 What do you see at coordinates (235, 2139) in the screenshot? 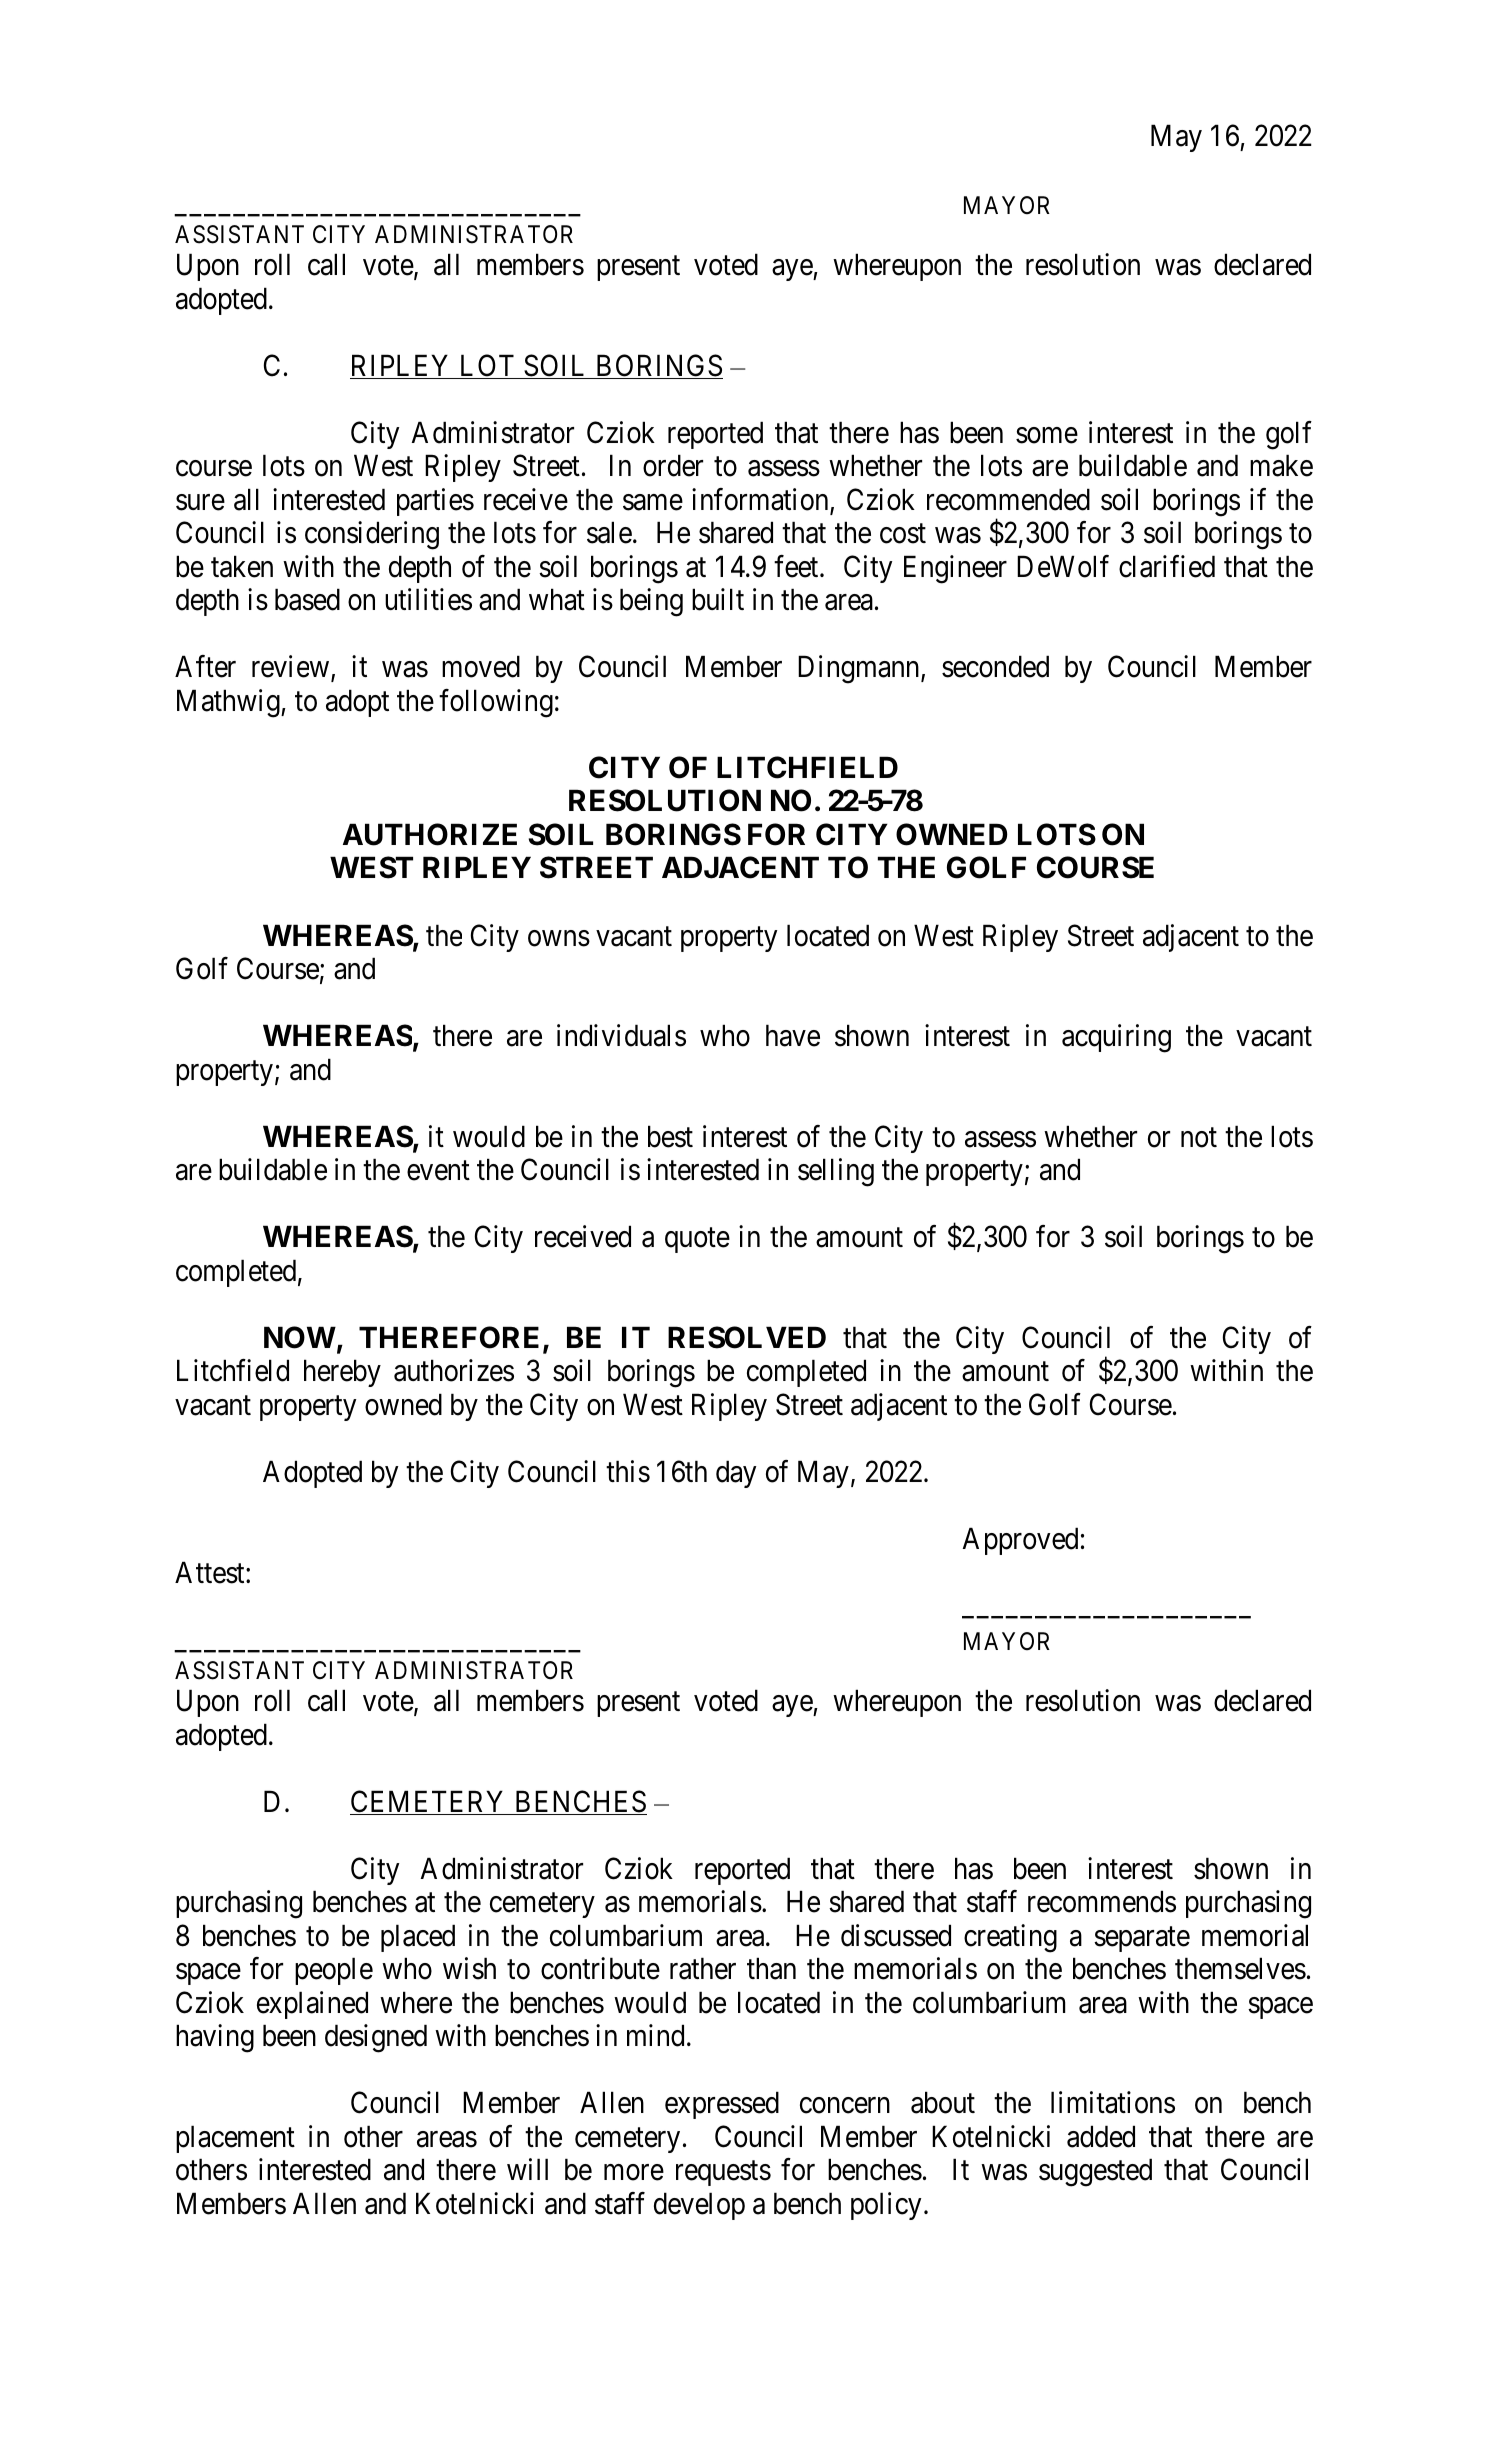
I see `placement` at bounding box center [235, 2139].
